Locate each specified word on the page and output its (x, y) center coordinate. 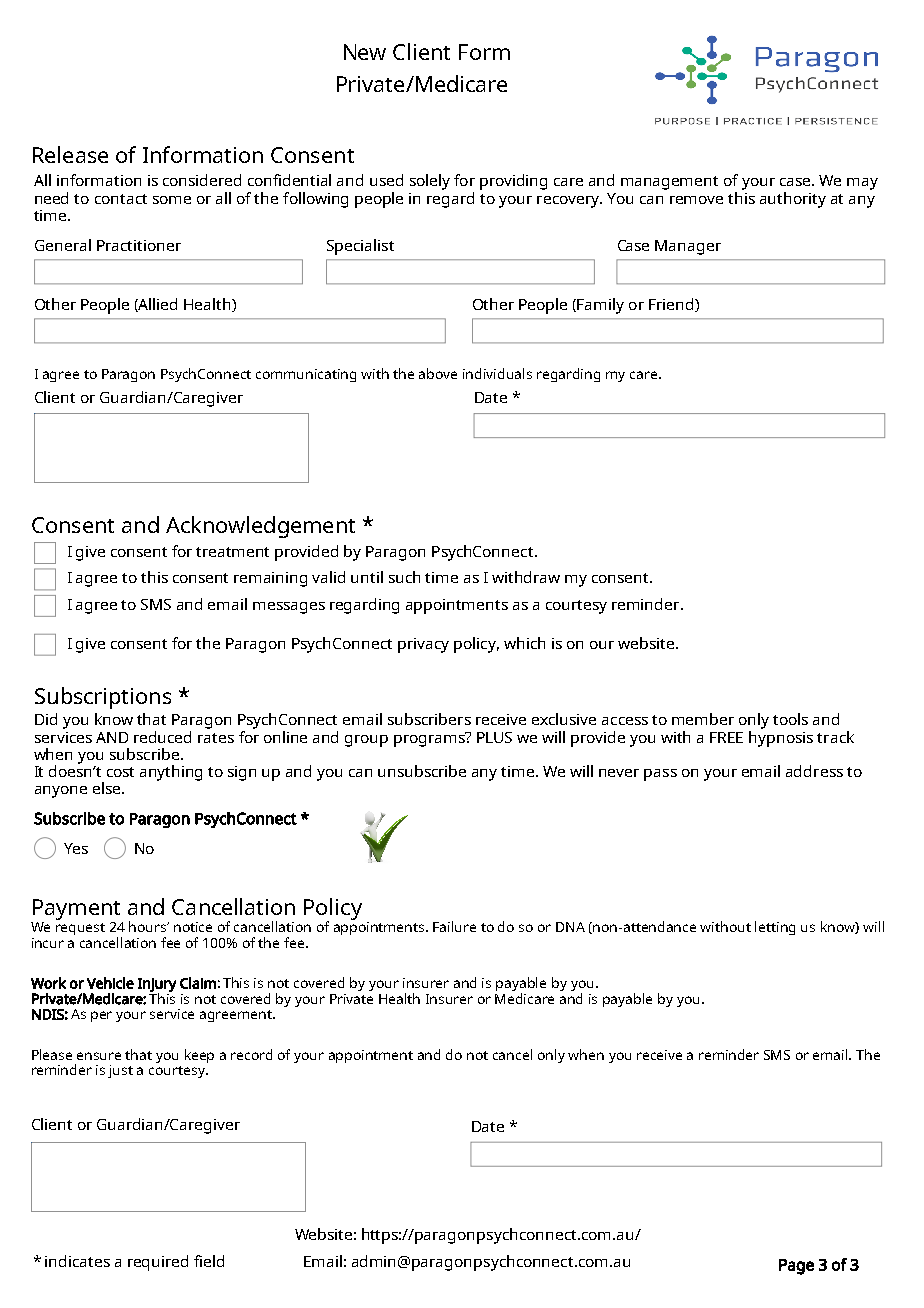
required (158, 1263)
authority (793, 200)
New (365, 52)
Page (796, 1267)
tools (790, 719)
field (209, 1261)
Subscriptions (103, 698)
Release (70, 154)
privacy (423, 645)
